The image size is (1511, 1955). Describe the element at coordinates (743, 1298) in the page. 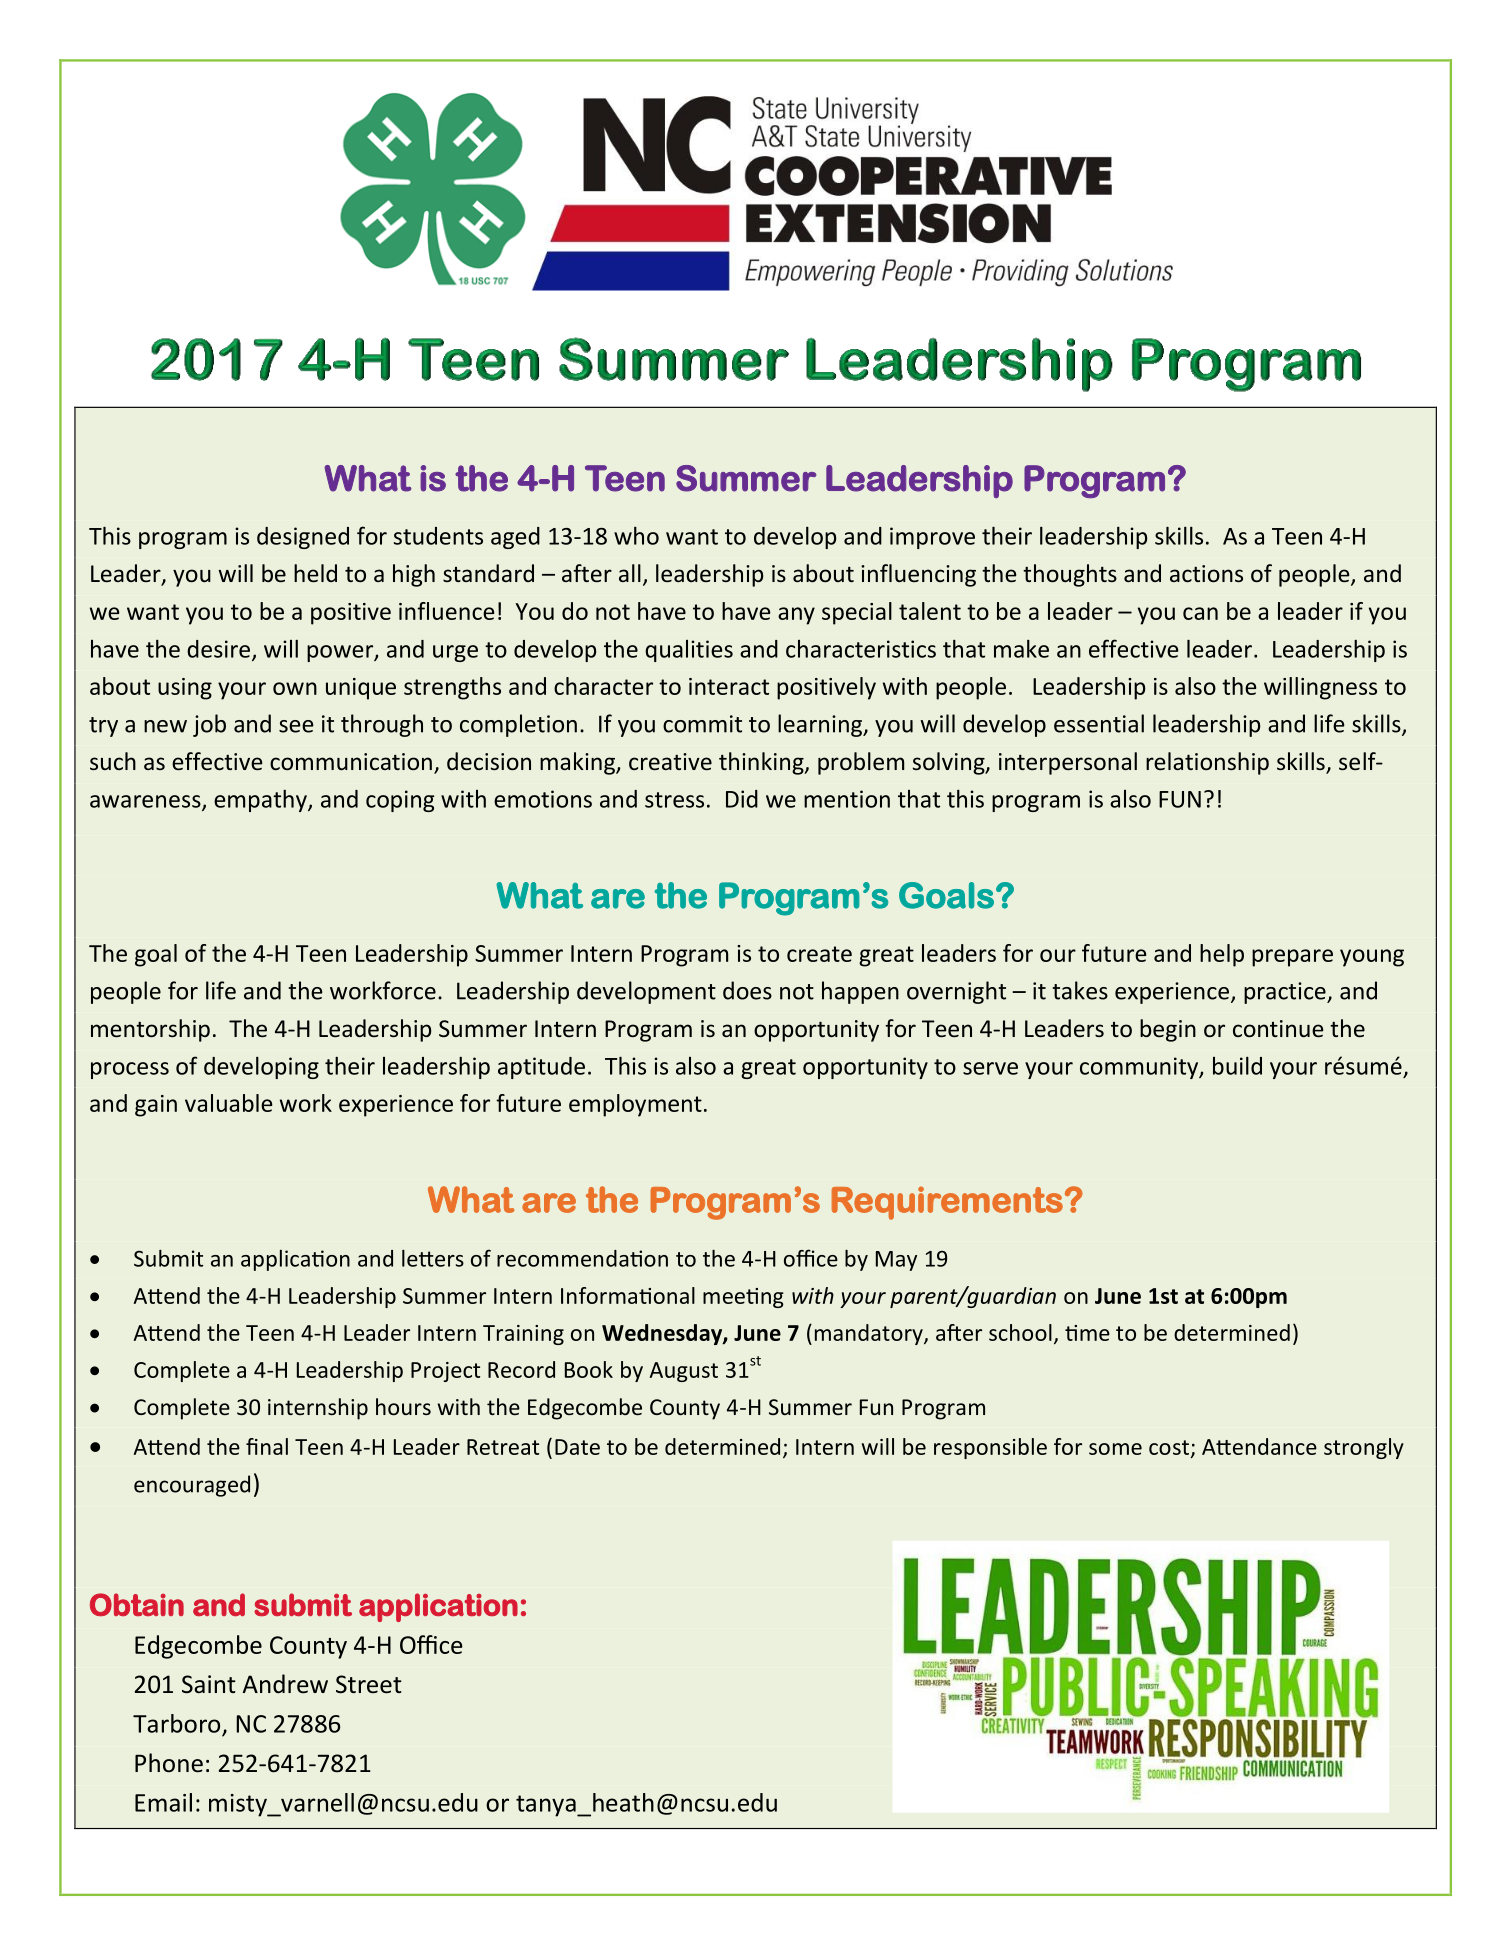

I see `meeting` at that location.
